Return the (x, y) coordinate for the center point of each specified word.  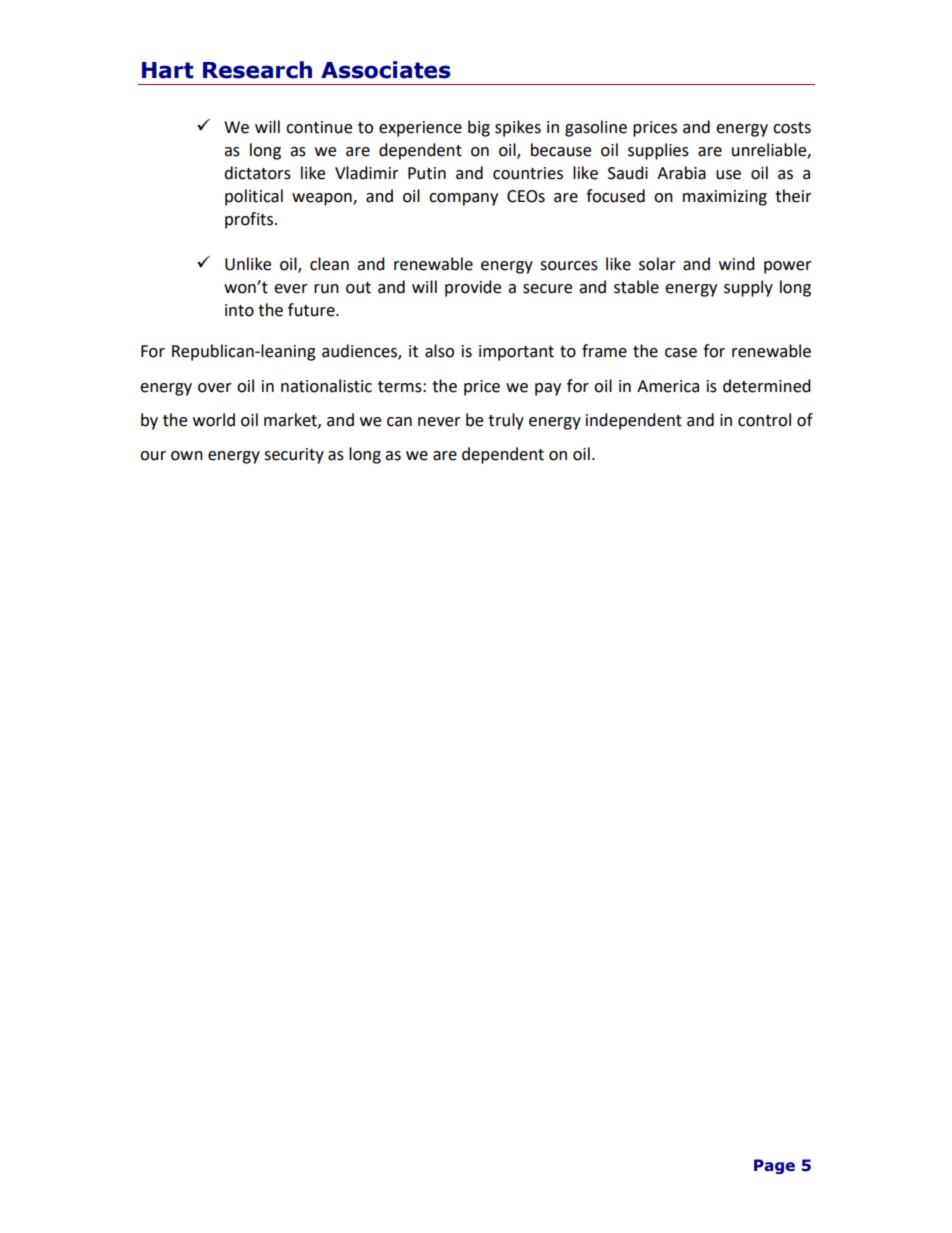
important (516, 353)
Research (257, 70)
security (294, 456)
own (187, 456)
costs (792, 128)
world (214, 420)
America (668, 386)
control (764, 420)
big (479, 128)
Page (774, 1166)
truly (506, 421)
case (681, 353)
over (215, 388)
